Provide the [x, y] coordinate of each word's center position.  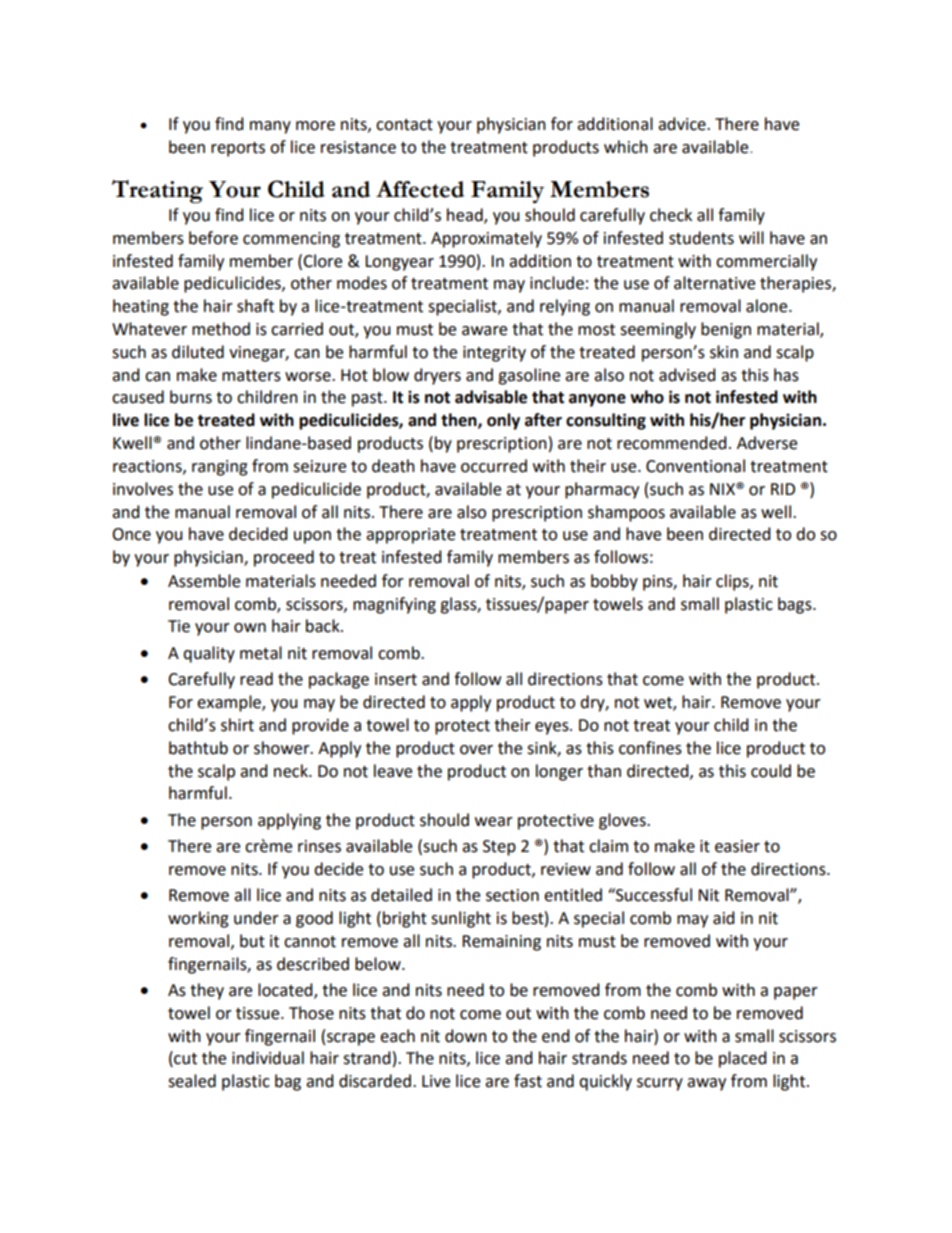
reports [238, 149]
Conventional [695, 466]
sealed [192, 1081]
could [771, 771]
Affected [420, 189]
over [476, 750]
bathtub [198, 748]
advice [683, 124]
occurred [494, 466]
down [466, 1036]
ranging [220, 468]
